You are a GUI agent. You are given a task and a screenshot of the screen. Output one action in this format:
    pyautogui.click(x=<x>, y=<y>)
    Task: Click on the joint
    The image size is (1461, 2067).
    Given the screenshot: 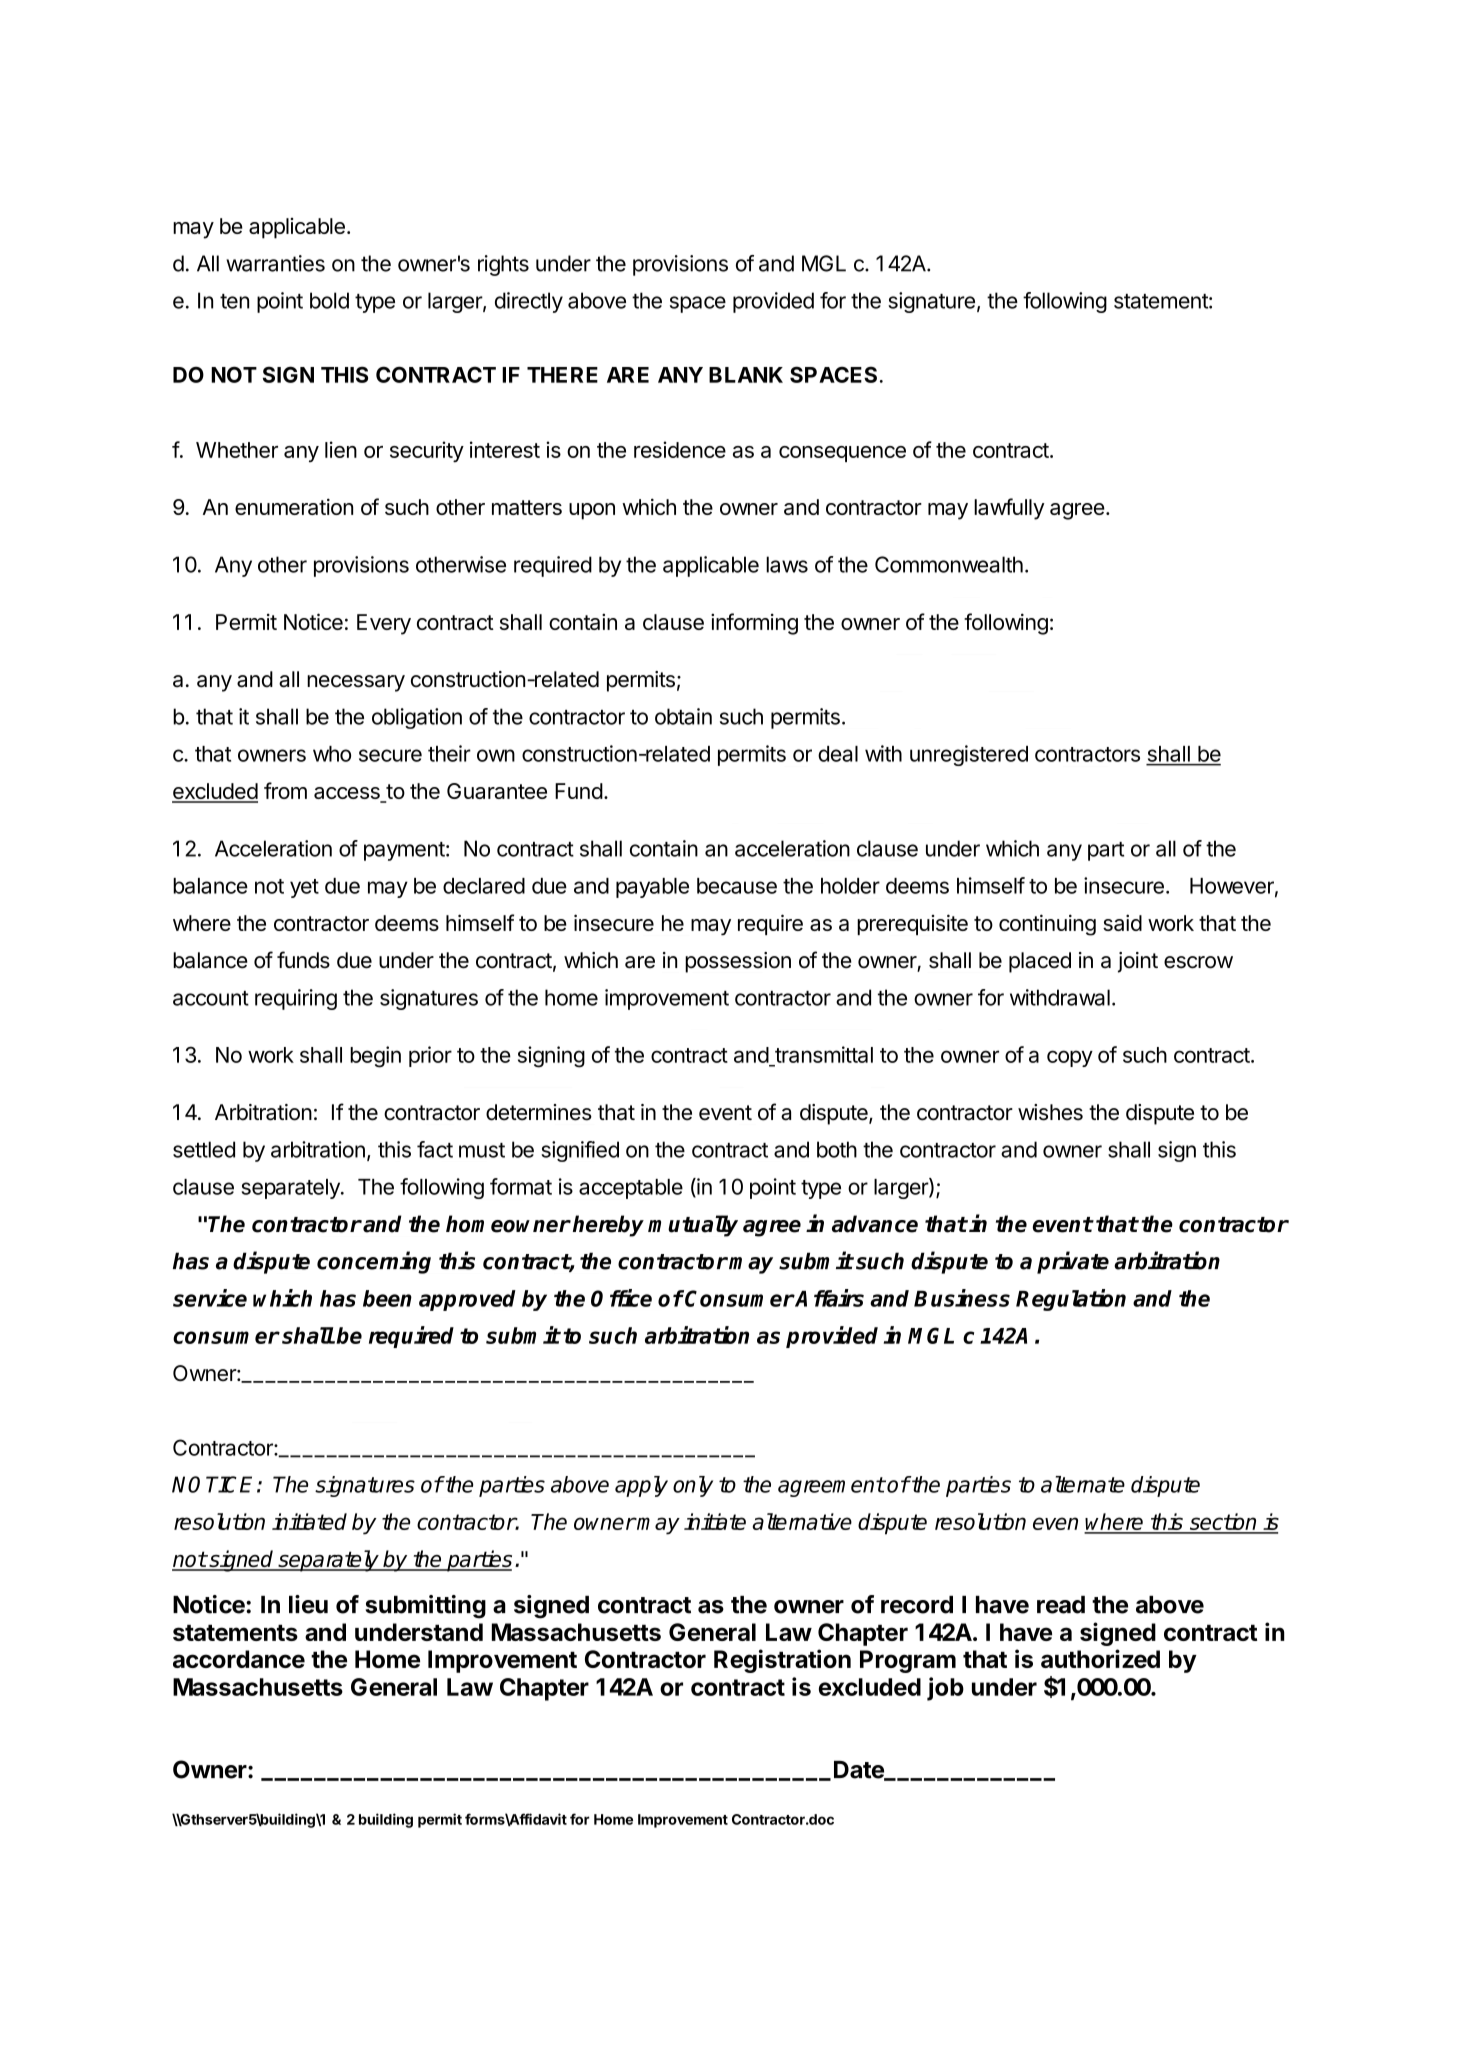 What is the action you would take?
    pyautogui.click(x=1138, y=962)
